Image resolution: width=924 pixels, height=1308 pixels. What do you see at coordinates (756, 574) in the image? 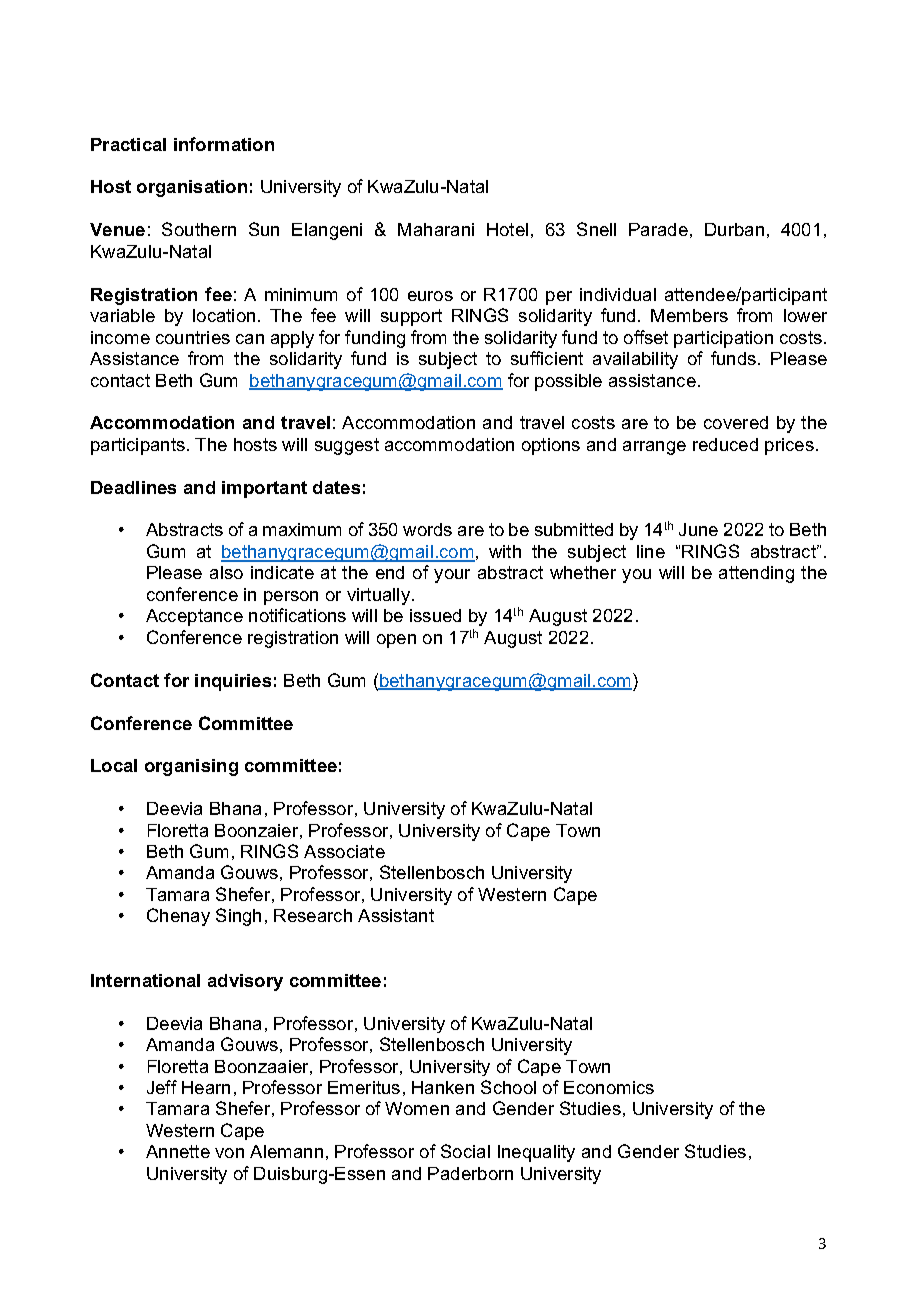
I see `attending` at bounding box center [756, 574].
